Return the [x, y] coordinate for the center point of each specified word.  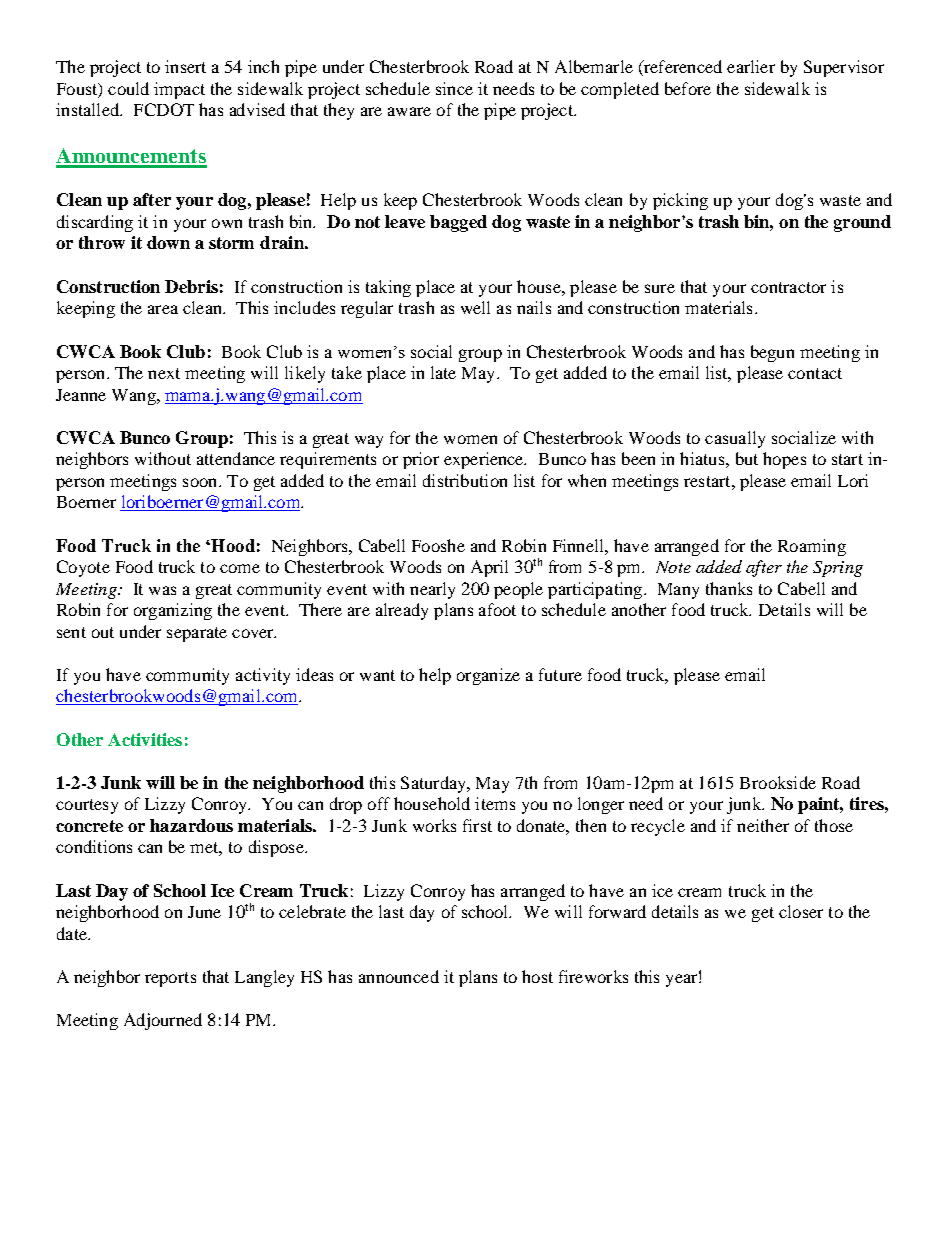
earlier [751, 66]
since [454, 88]
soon [201, 482]
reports [170, 979]
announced [399, 976]
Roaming [812, 547]
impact [179, 90]
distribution [465, 480]
